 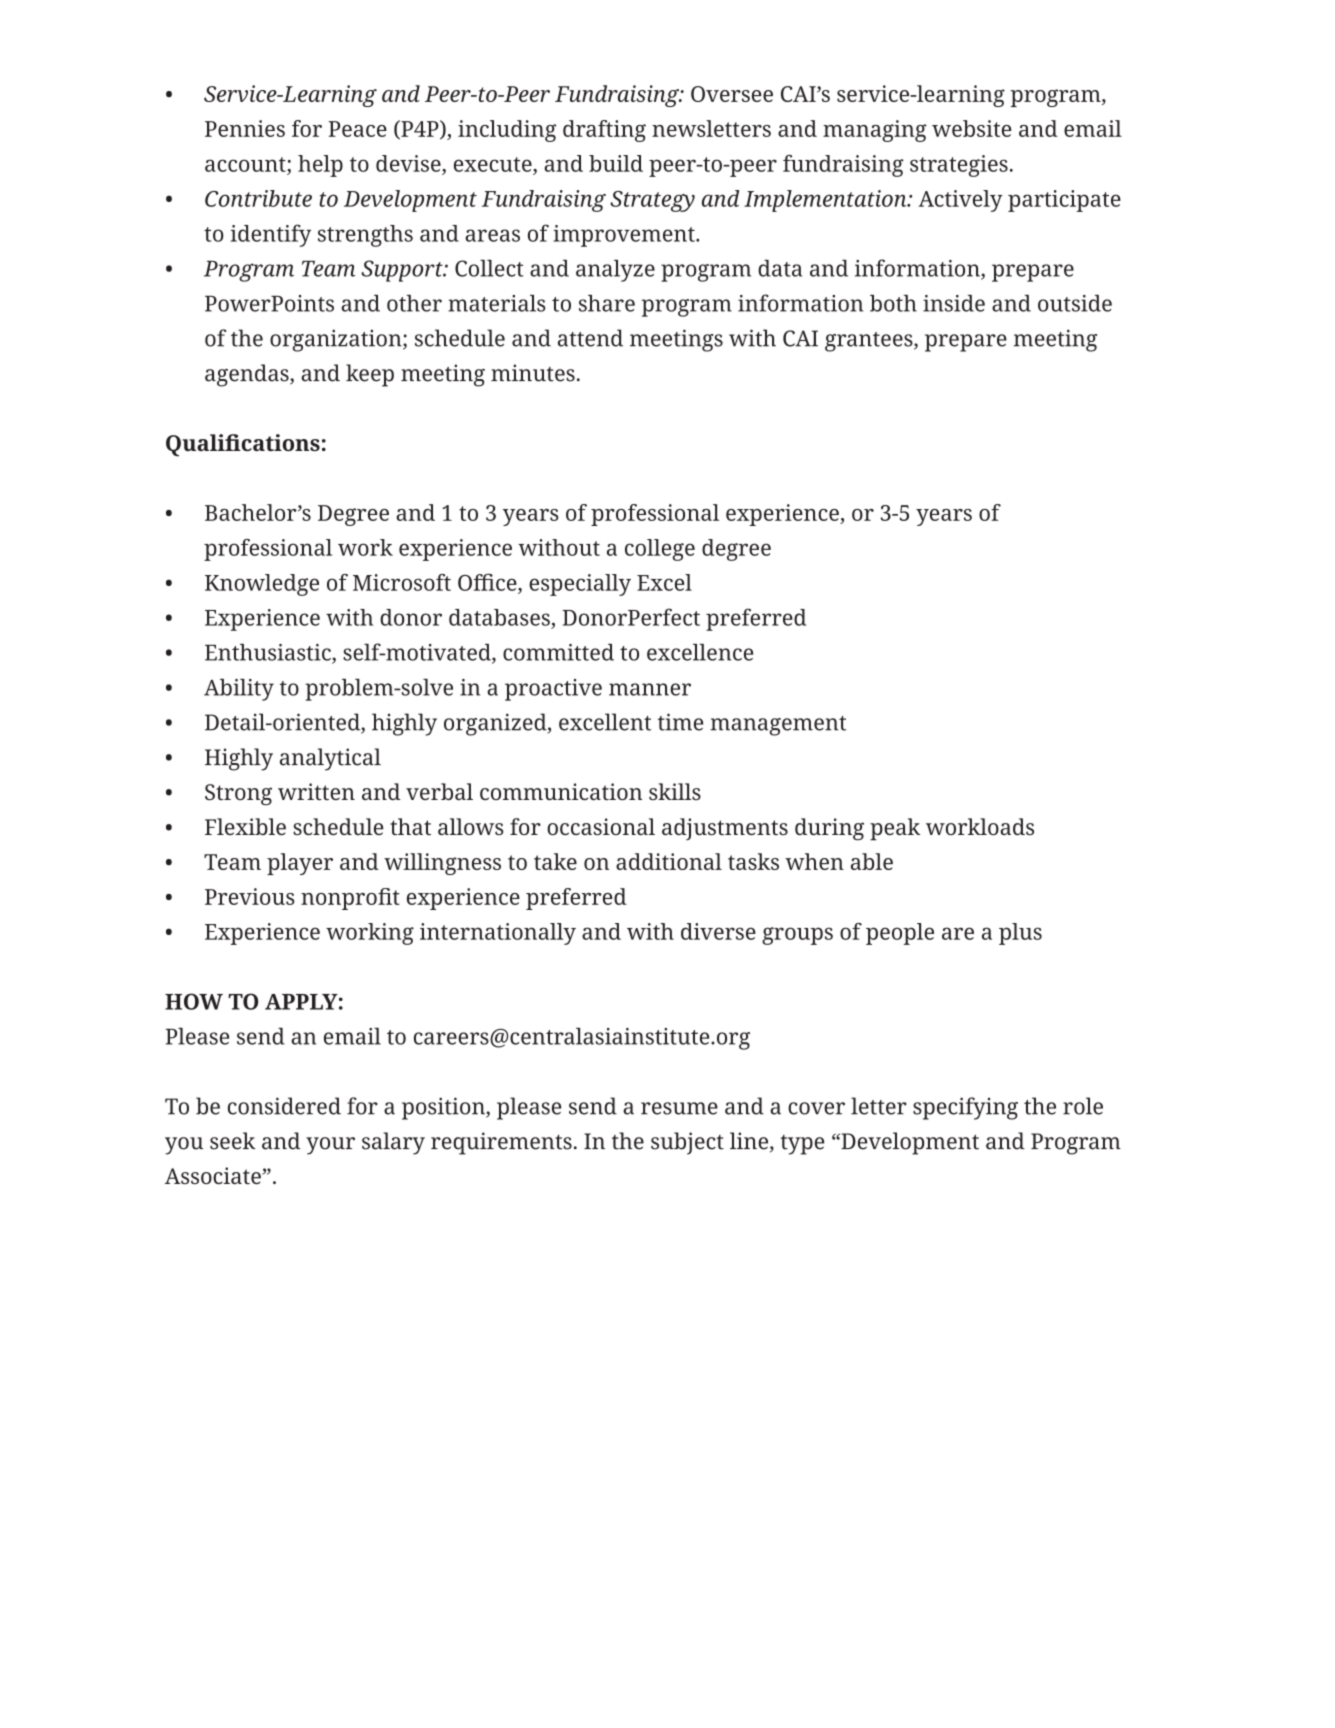 What do you see at coordinates (675, 791) in the document?
I see `skills` at bounding box center [675, 791].
